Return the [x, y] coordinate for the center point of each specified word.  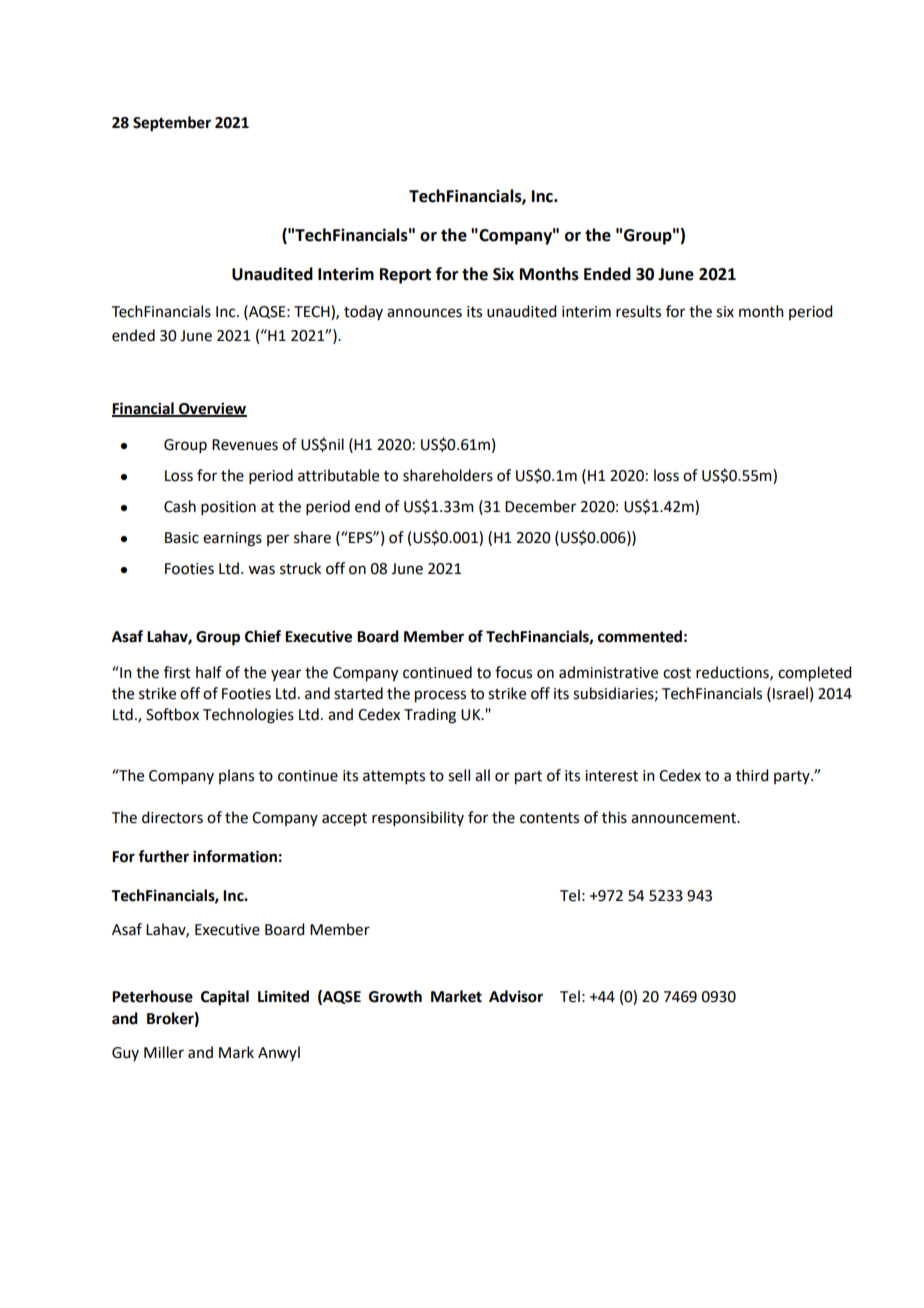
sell [459, 775]
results [638, 311]
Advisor [516, 996]
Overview [212, 409]
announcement [685, 818]
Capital [225, 998]
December [540, 506]
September [172, 124]
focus [513, 672]
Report [405, 276]
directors [172, 817]
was [261, 570]
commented [640, 636]
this [614, 817]
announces [424, 313]
